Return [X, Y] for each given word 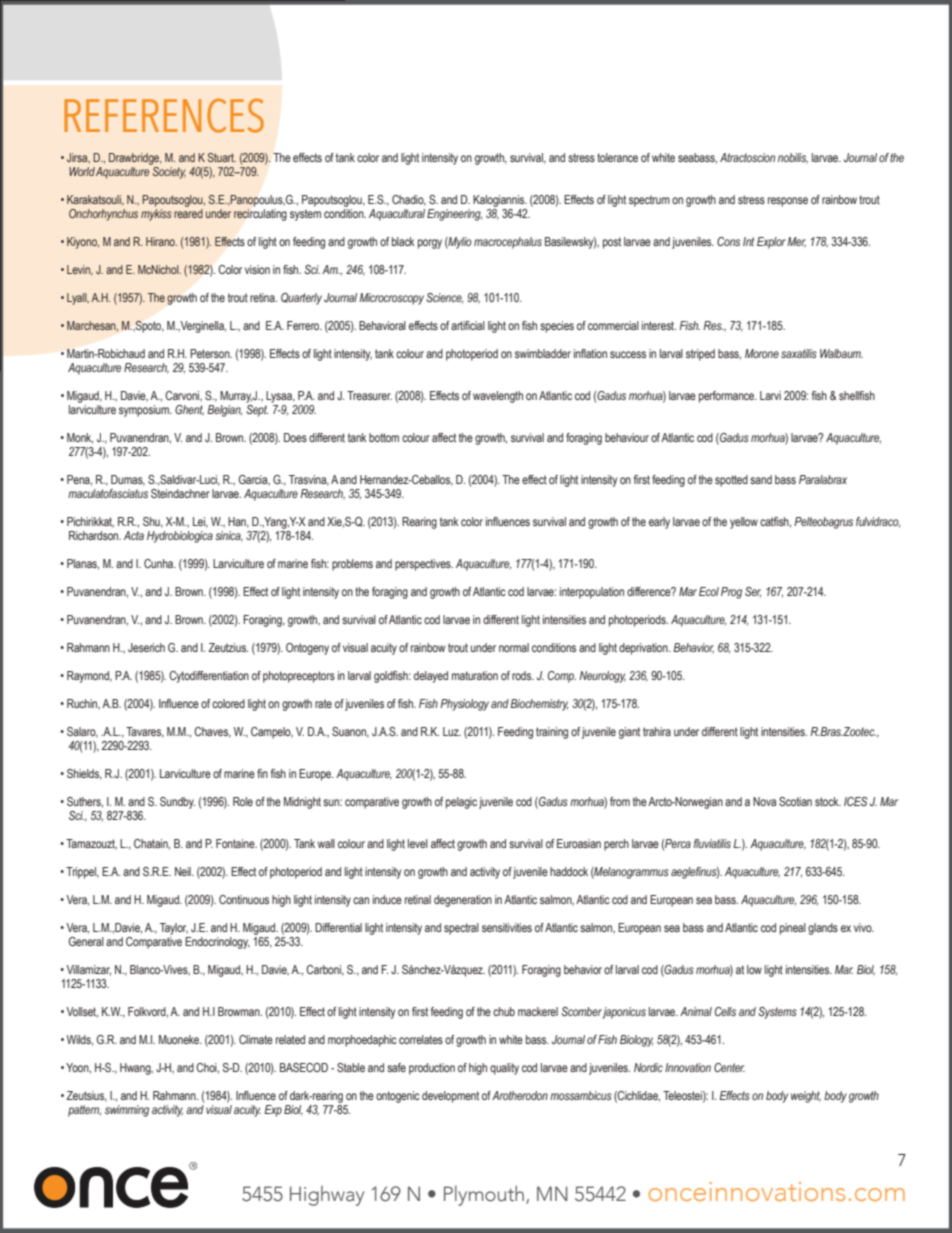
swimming [127, 1111]
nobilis [793, 158]
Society [168, 171]
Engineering [454, 215]
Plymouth [484, 1195]
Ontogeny [307, 649]
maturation [475, 675]
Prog [731, 593]
